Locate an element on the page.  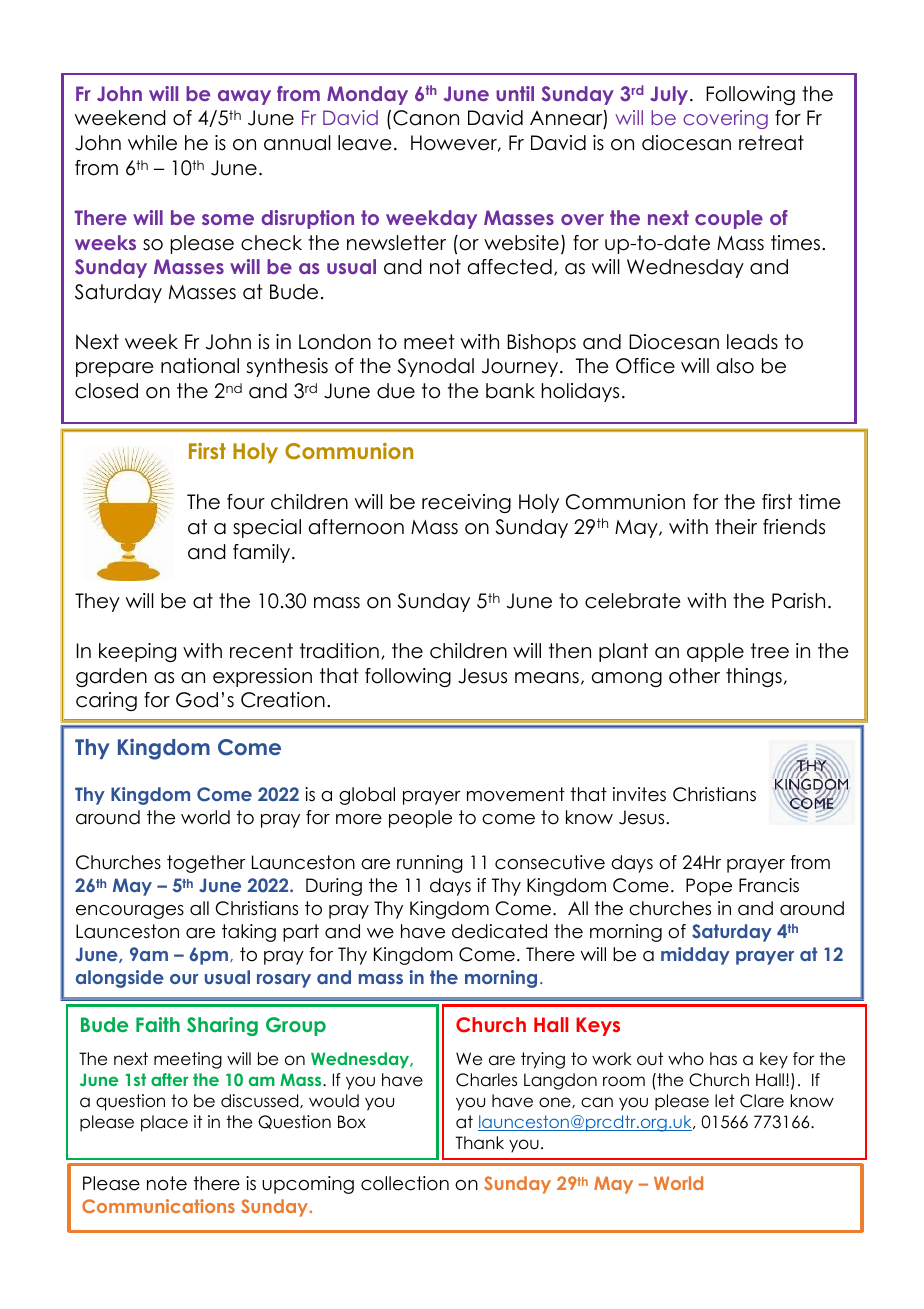
collection is located at coordinates (405, 1183).
